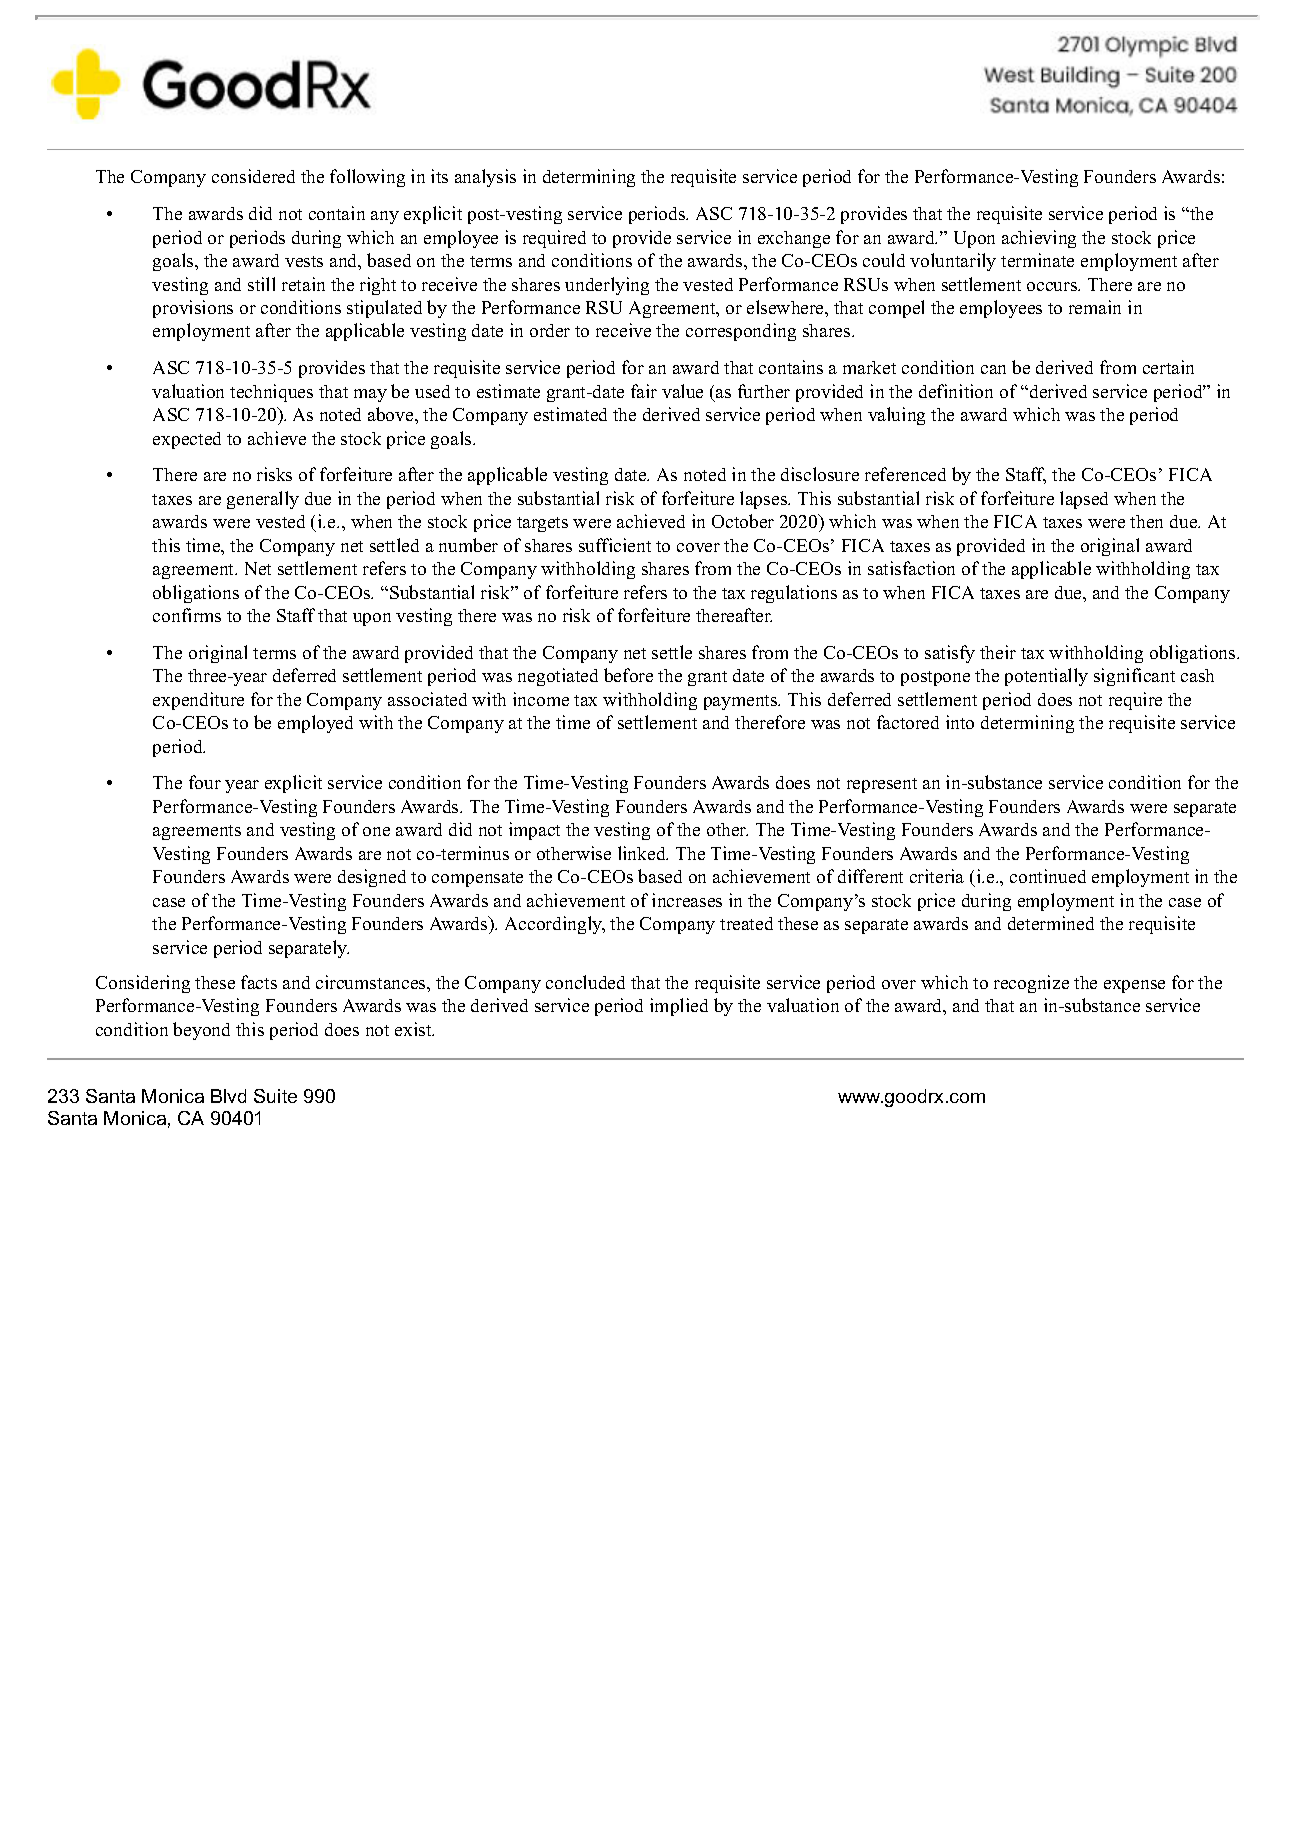  Describe the element at coordinates (275, 1096) in the screenshot. I see `Suite` at that location.
